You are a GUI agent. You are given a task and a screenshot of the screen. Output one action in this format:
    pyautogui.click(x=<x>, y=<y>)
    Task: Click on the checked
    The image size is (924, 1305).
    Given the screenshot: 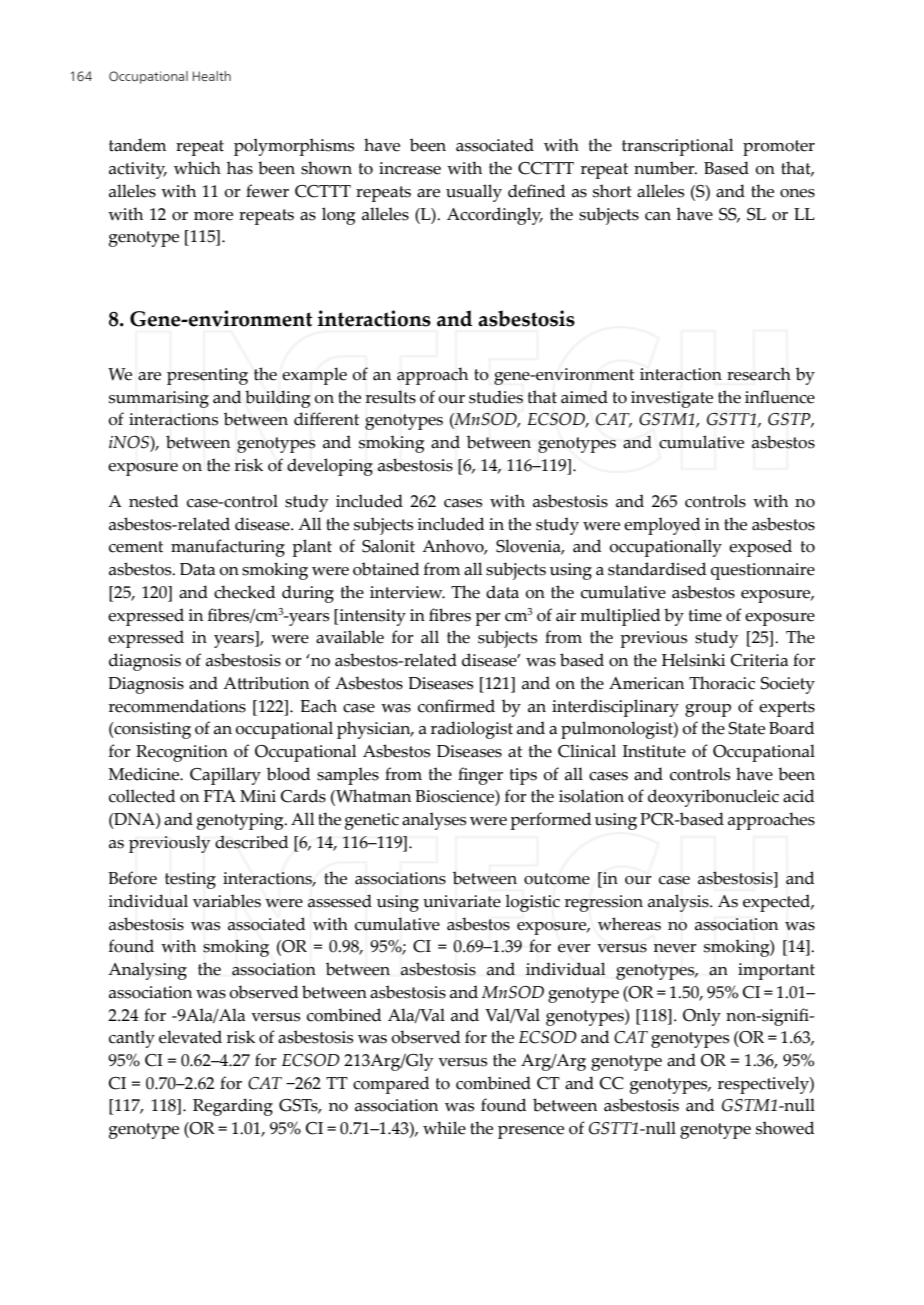 What is the action you would take?
    pyautogui.click(x=245, y=592)
